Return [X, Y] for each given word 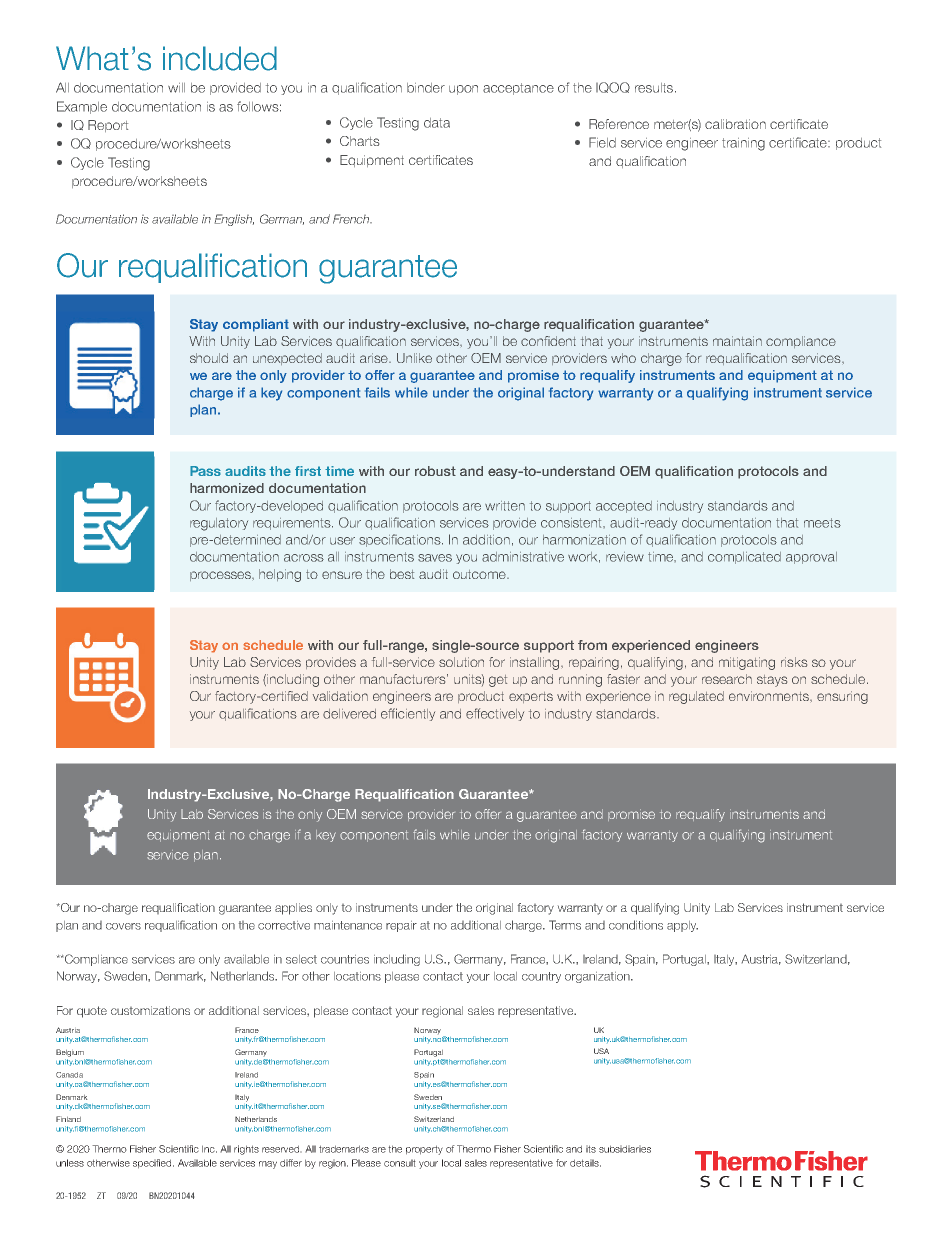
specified [153, 1164]
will [176, 88]
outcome [480, 574]
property [424, 1150]
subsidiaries [625, 1149]
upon [463, 90]
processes [221, 576]
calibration [735, 124]
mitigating [747, 663]
